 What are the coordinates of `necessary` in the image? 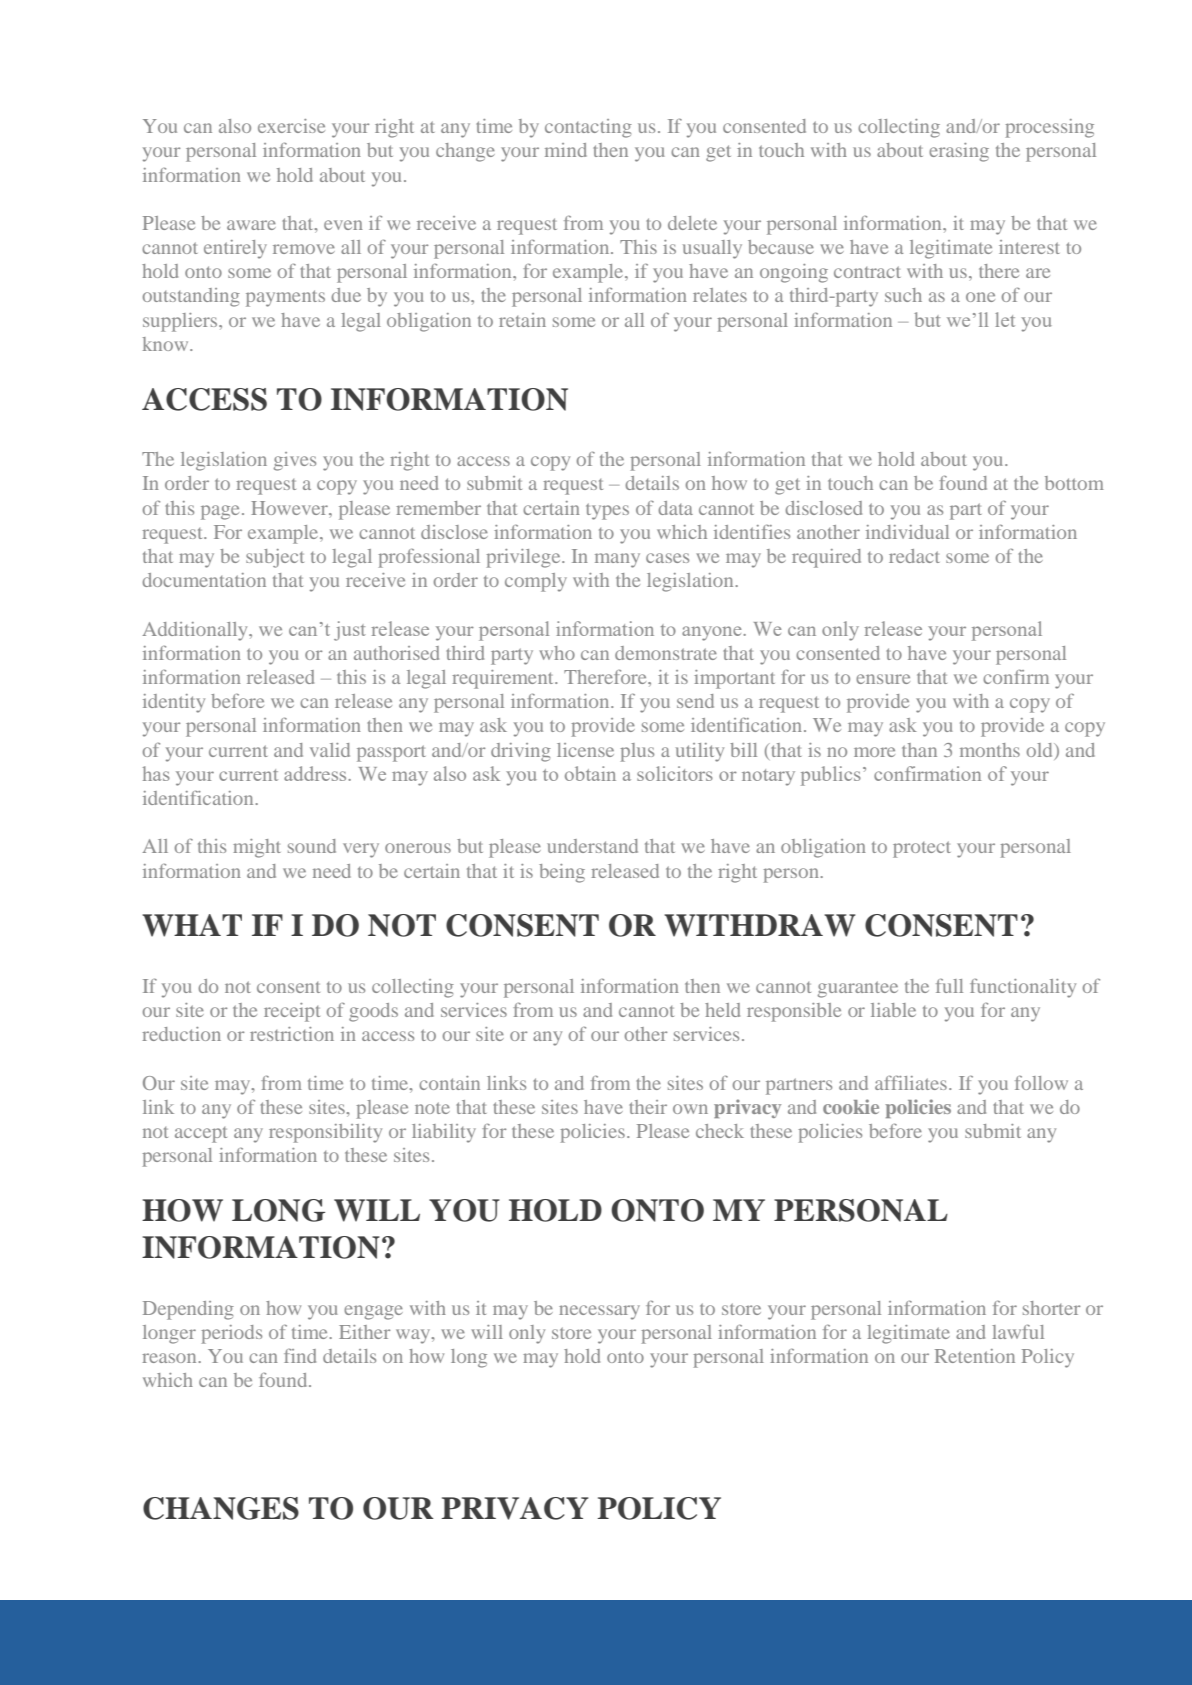 It's located at (599, 1312).
